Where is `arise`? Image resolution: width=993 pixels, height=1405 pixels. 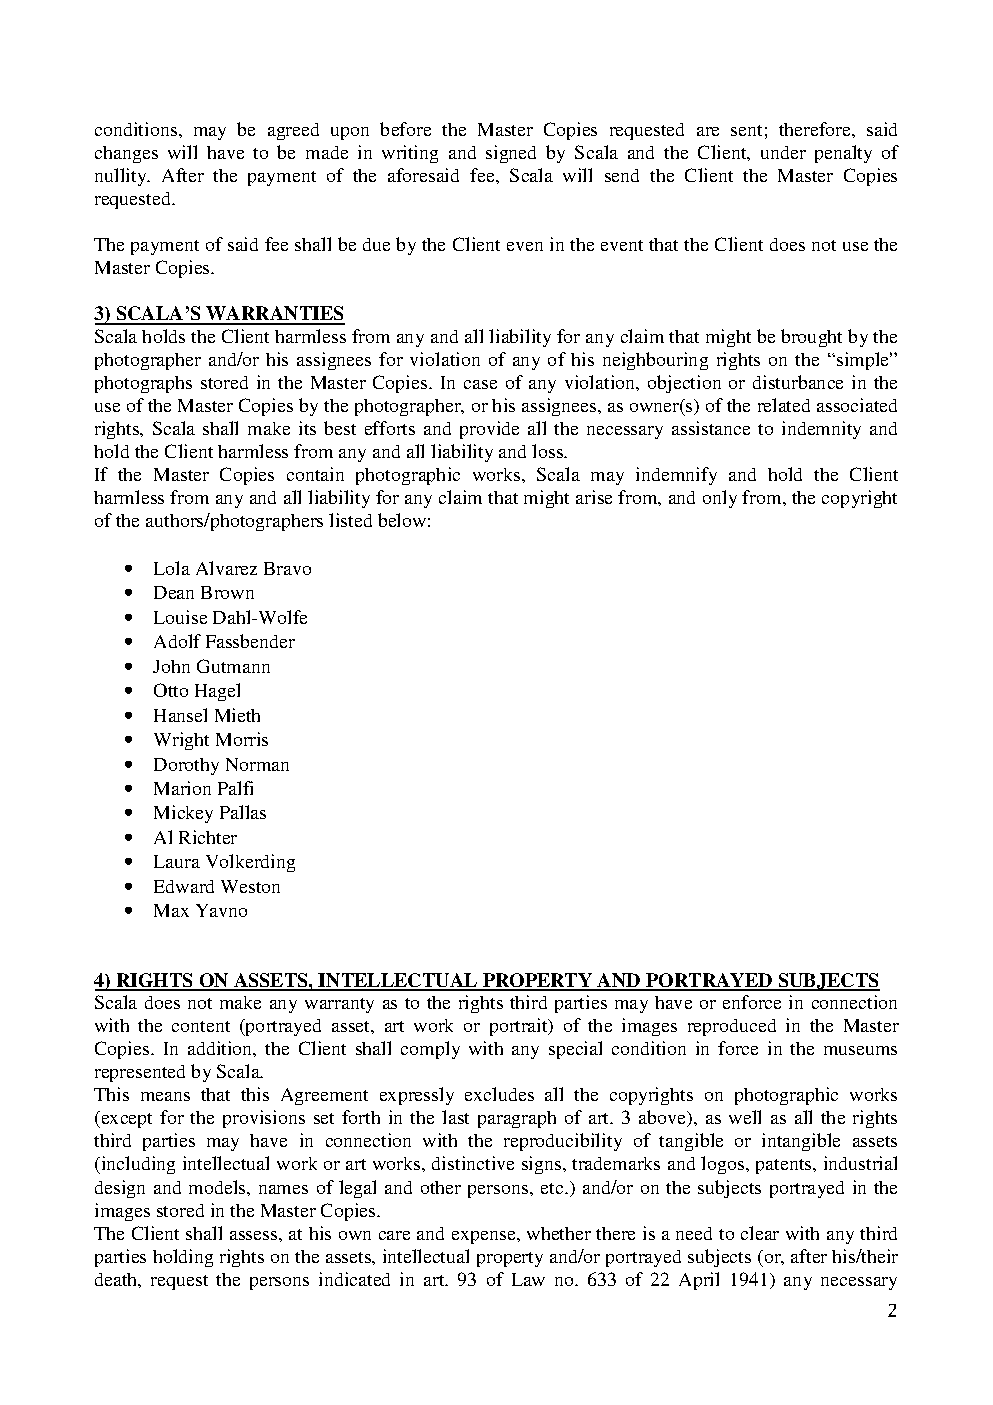
arise is located at coordinates (594, 497).
